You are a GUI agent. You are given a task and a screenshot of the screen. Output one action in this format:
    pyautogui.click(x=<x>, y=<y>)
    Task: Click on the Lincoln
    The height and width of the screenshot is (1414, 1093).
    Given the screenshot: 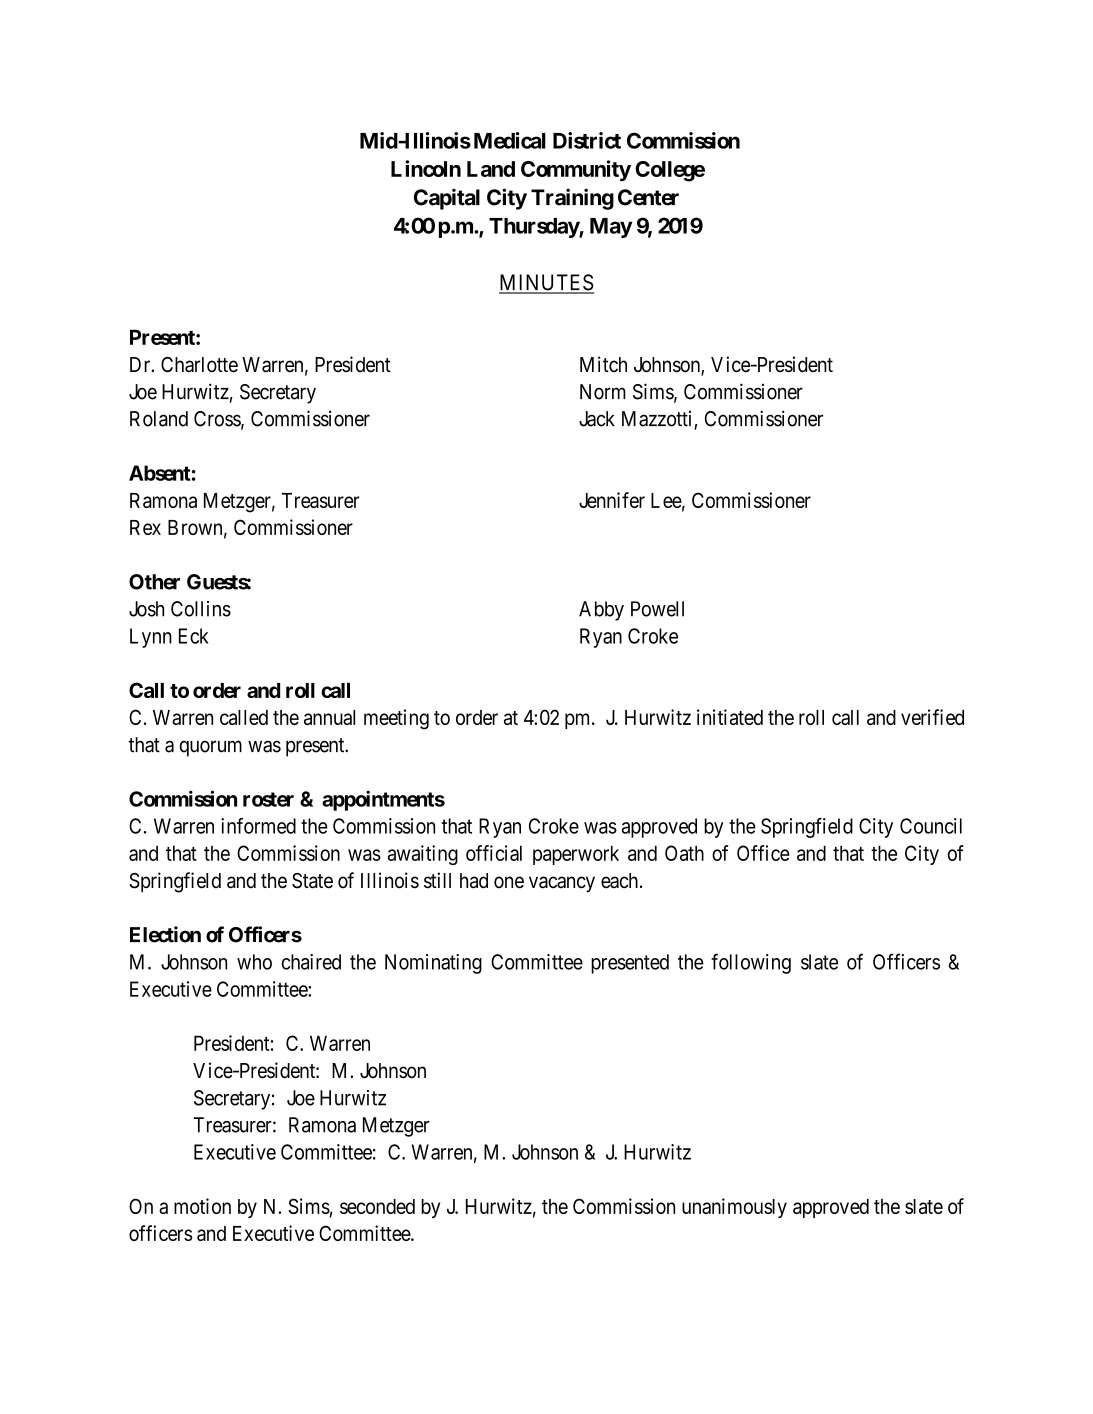 What is the action you would take?
    pyautogui.click(x=426, y=168)
